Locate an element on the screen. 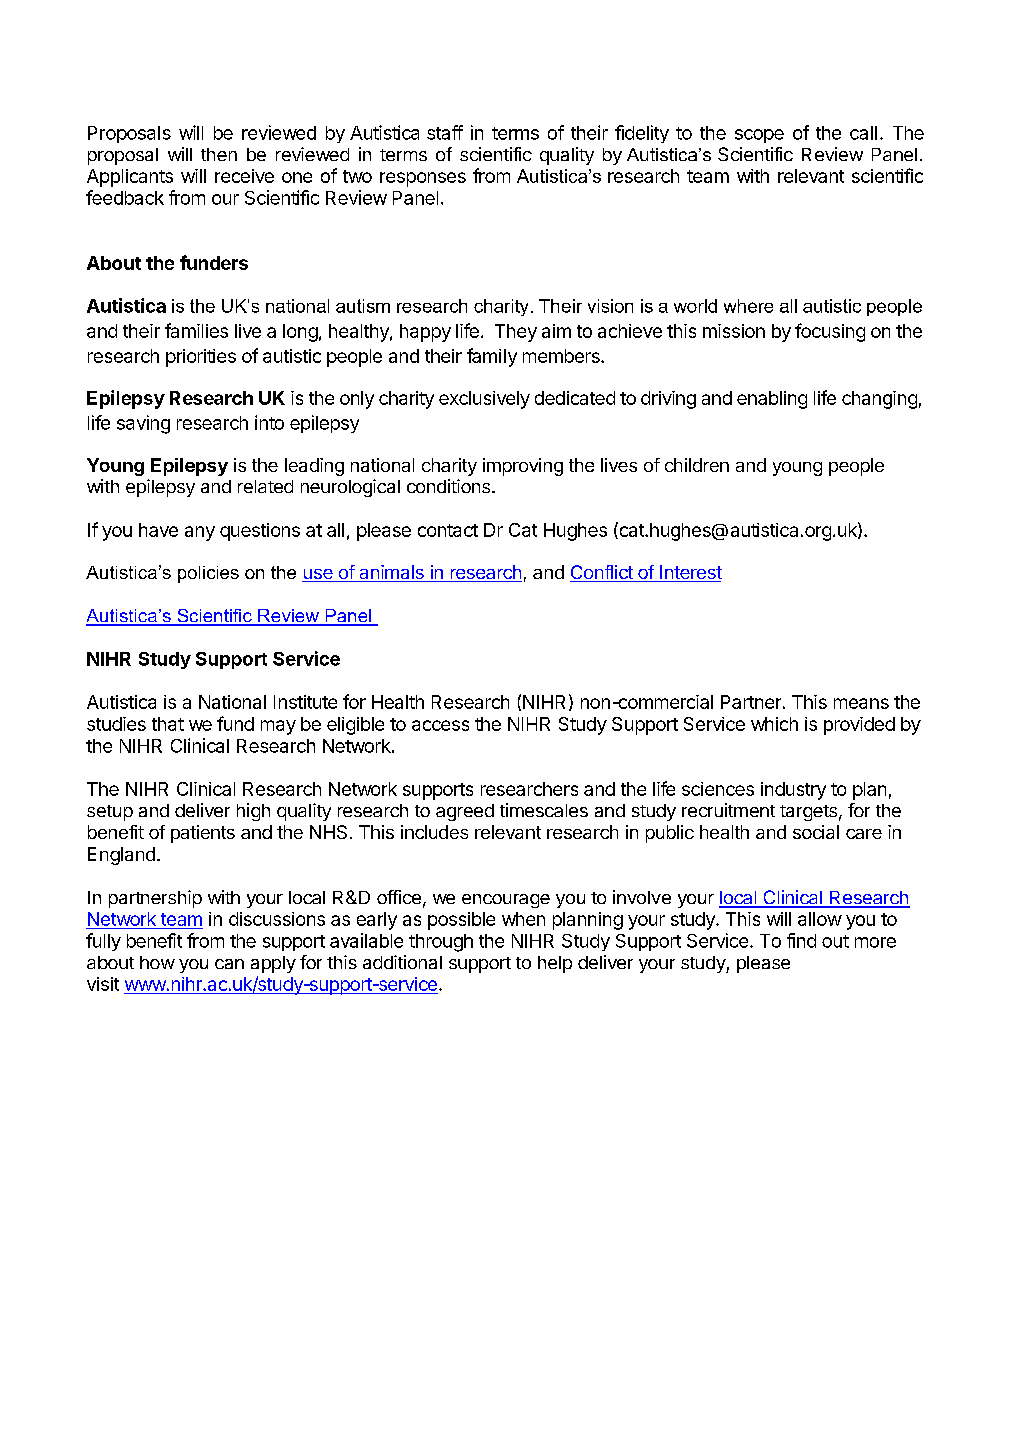 This screenshot has width=1020, height=1443. saving is located at coordinates (143, 424).
